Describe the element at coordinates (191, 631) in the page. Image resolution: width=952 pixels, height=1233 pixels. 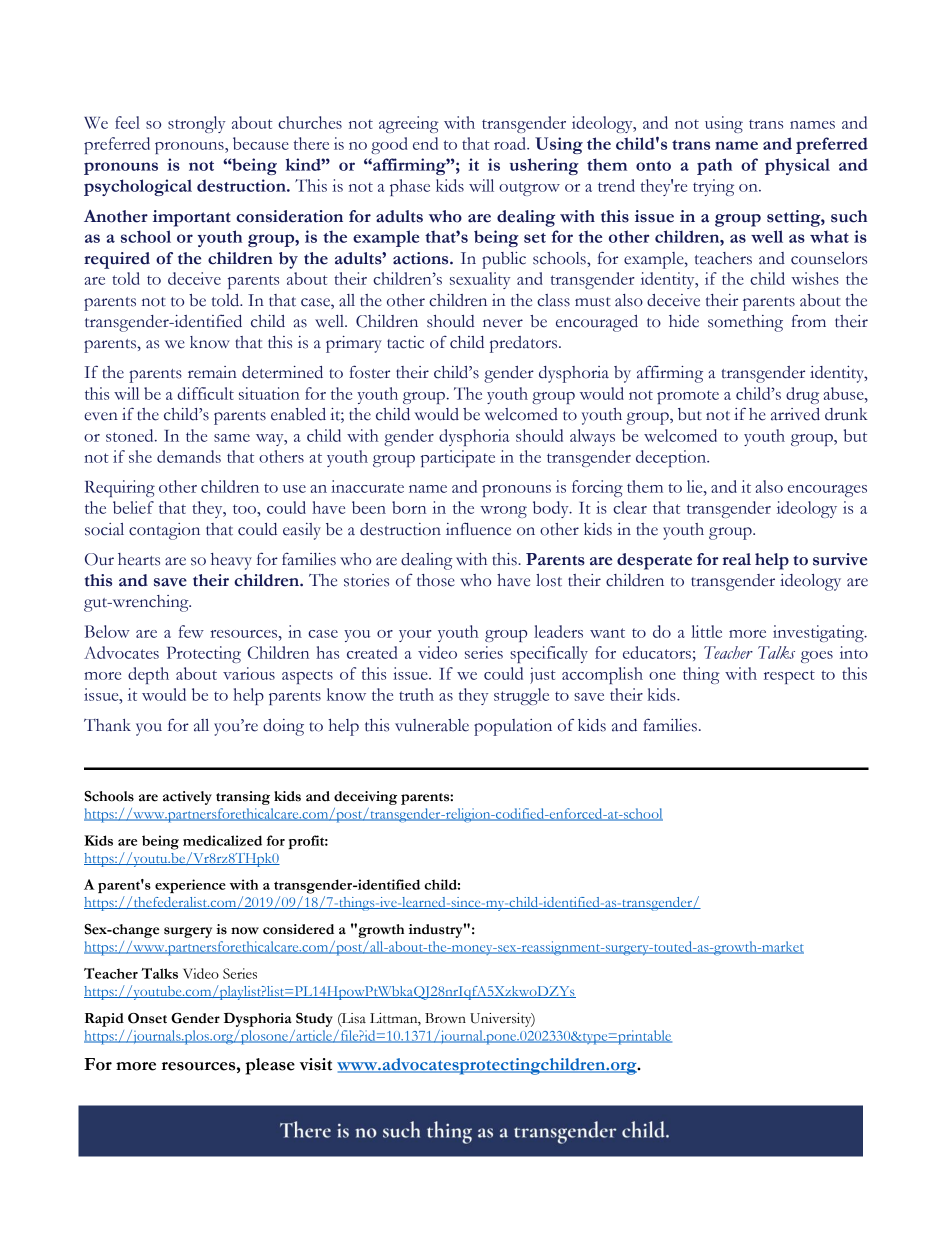
I see `few` at that location.
